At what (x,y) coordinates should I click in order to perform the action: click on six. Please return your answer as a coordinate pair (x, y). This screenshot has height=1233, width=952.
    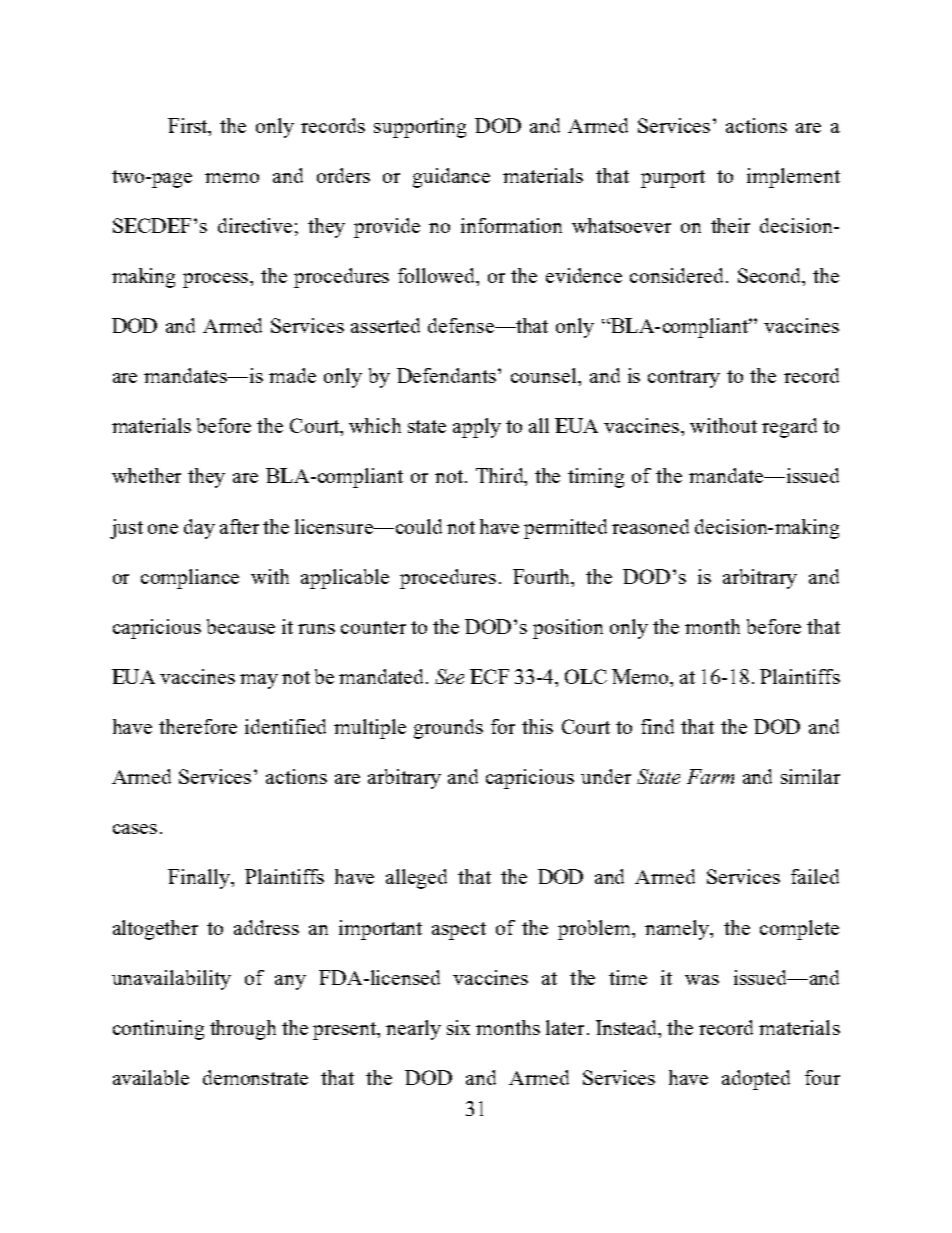
    Looking at the image, I should click on (458, 1027).
